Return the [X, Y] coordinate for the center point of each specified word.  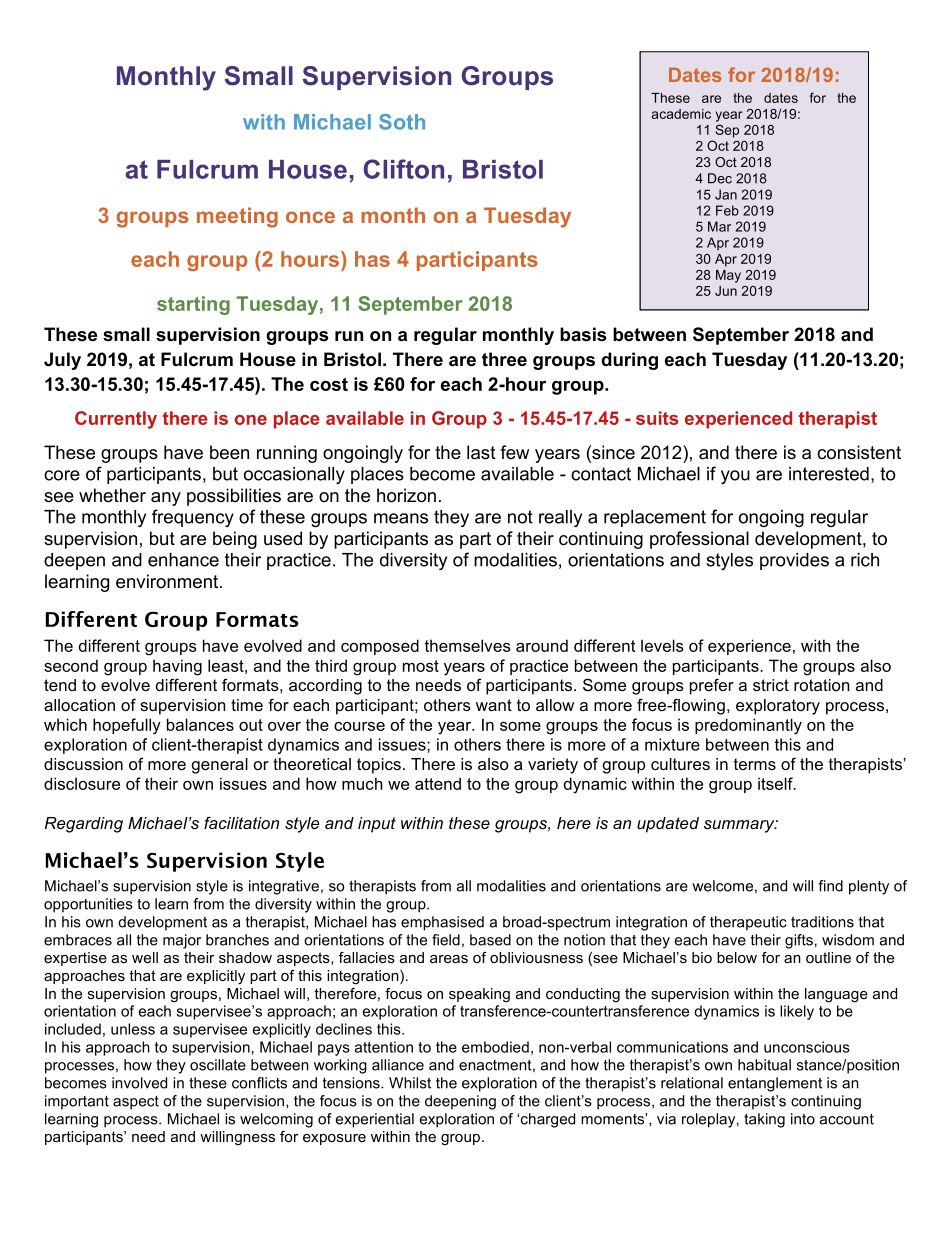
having [177, 667]
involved [139, 1083]
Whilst [410, 1083]
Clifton [404, 169]
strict [771, 685]
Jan [726, 194]
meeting [237, 217]
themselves [467, 645]
